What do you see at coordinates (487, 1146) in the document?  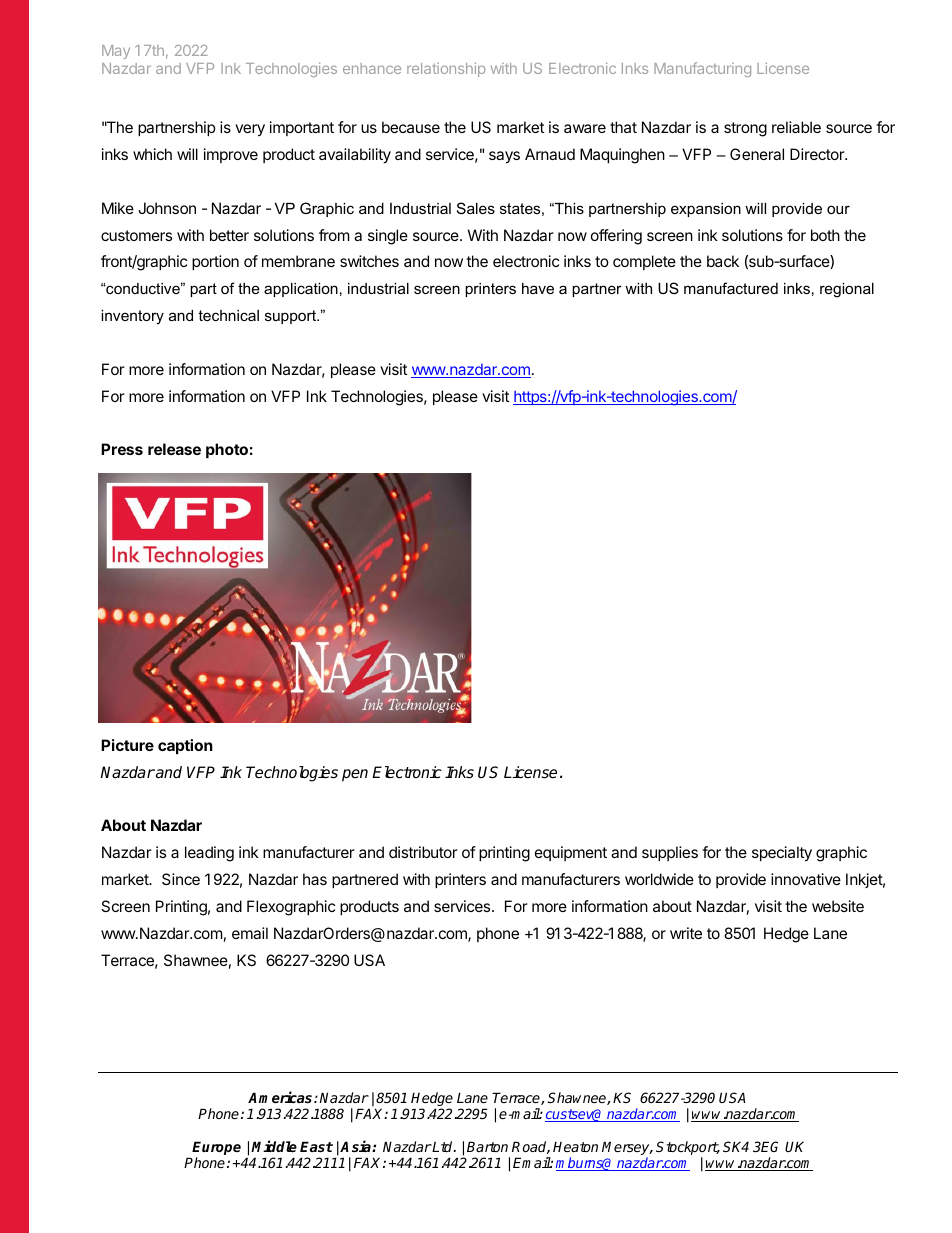 I see `Barton` at bounding box center [487, 1146].
